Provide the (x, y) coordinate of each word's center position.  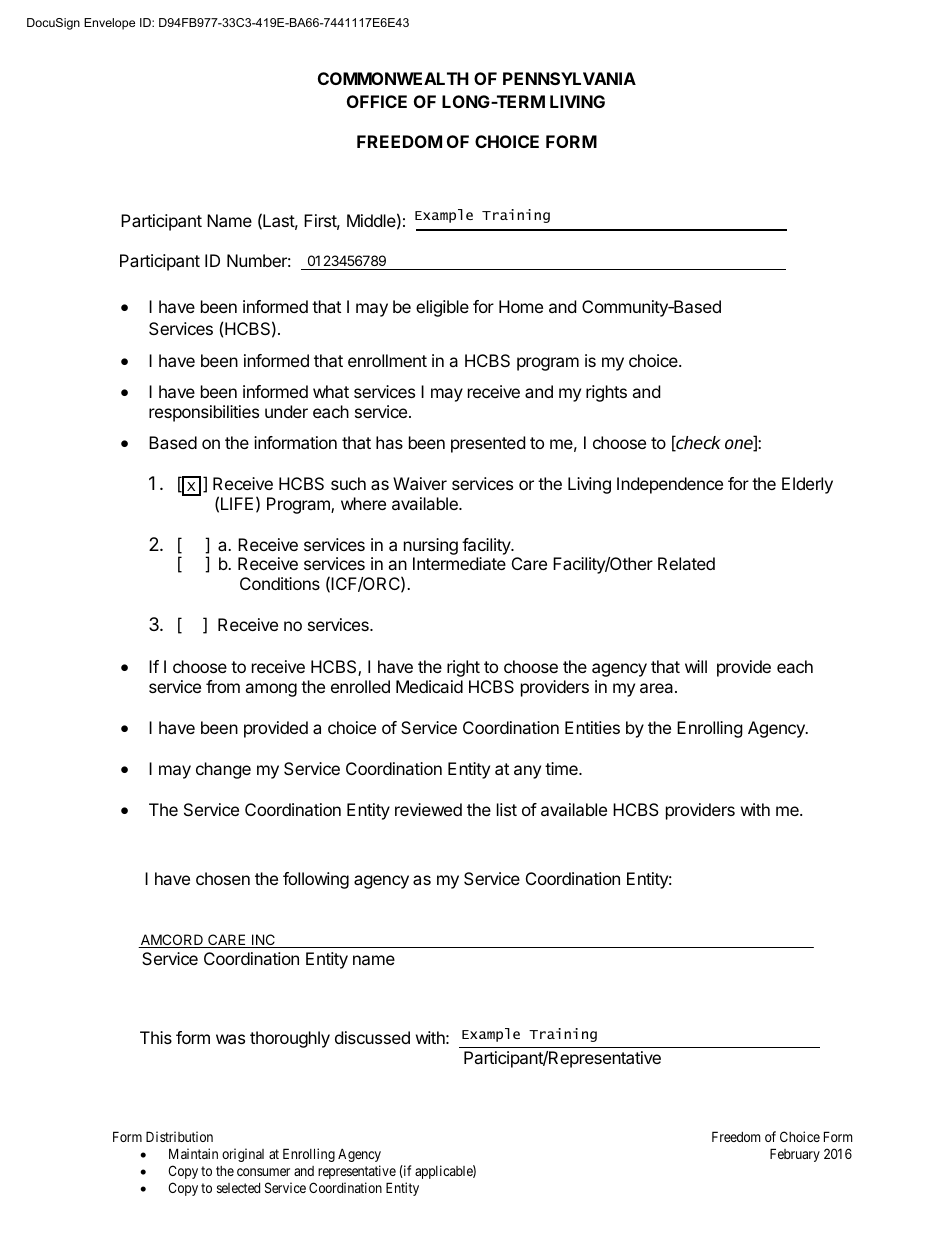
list (507, 809)
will (696, 666)
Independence (670, 485)
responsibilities (204, 413)
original (243, 1155)
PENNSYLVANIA (569, 78)
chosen (223, 878)
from (223, 686)
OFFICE (377, 101)
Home (521, 306)
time (562, 768)
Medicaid (429, 686)
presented (488, 444)
